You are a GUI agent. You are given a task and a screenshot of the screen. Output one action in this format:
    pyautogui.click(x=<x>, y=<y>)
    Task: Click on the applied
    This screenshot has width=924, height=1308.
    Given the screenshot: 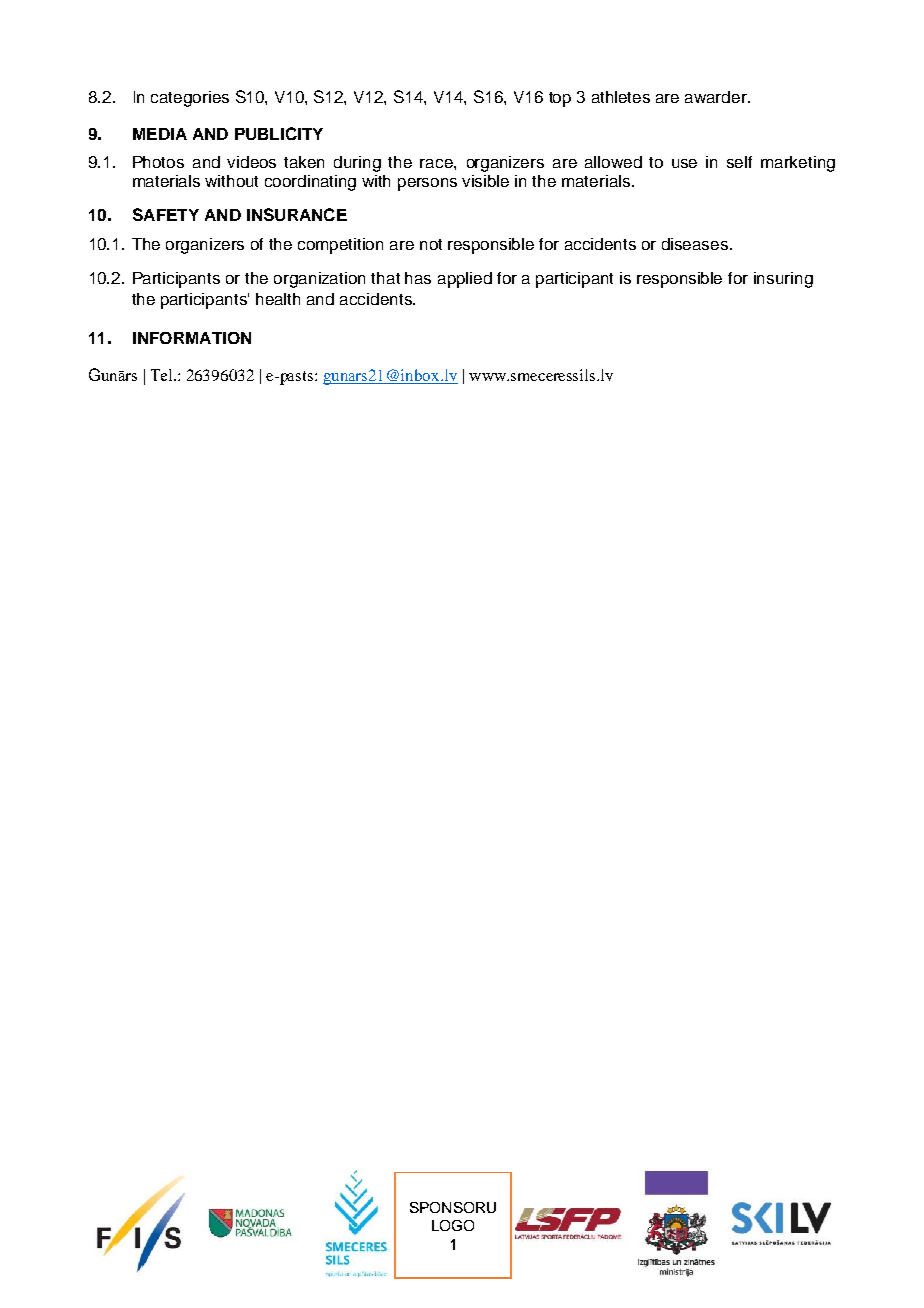 What is the action you would take?
    pyautogui.click(x=465, y=280)
